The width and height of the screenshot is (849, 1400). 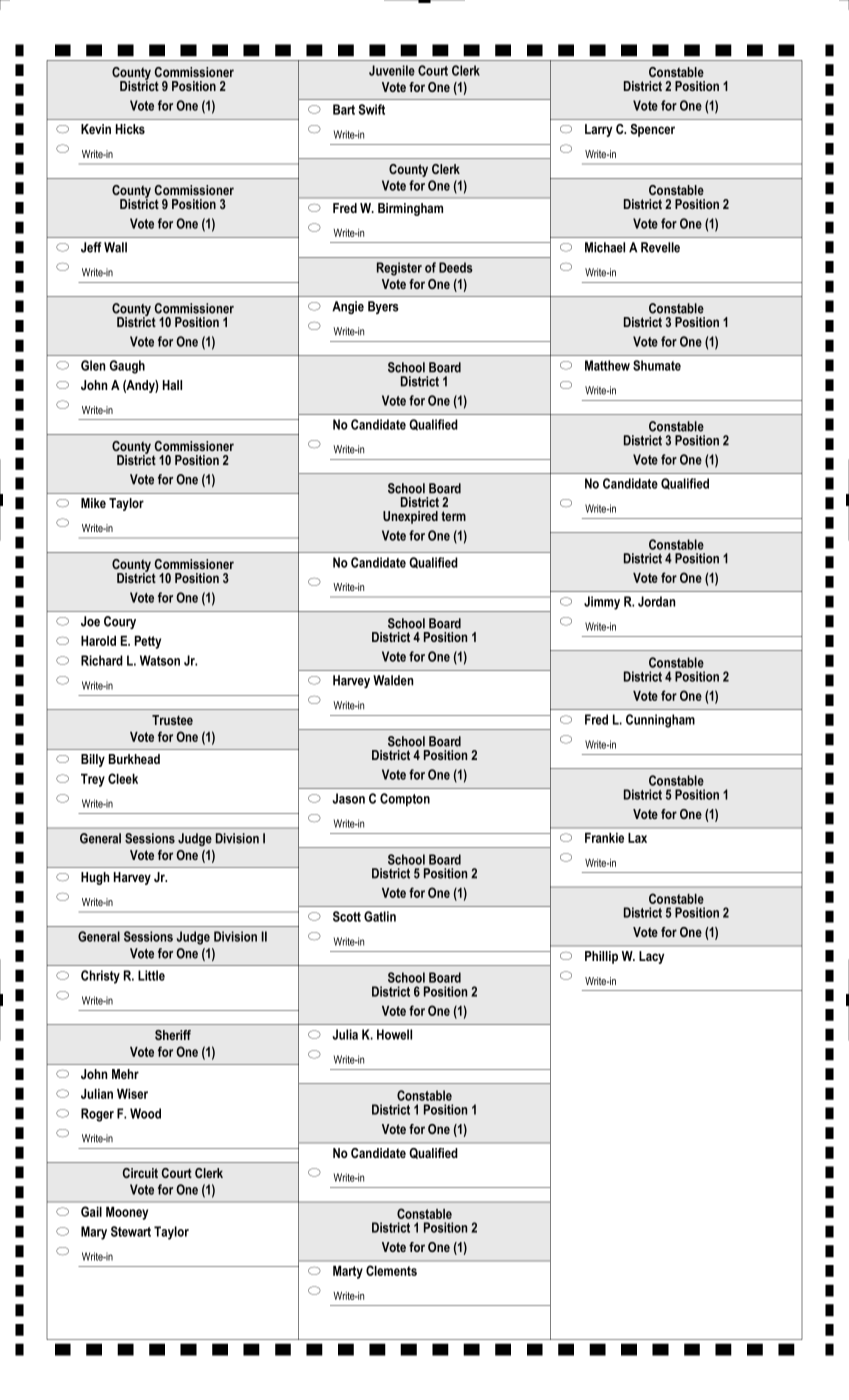 I want to click on Stewart, so click(x=131, y=1231).
